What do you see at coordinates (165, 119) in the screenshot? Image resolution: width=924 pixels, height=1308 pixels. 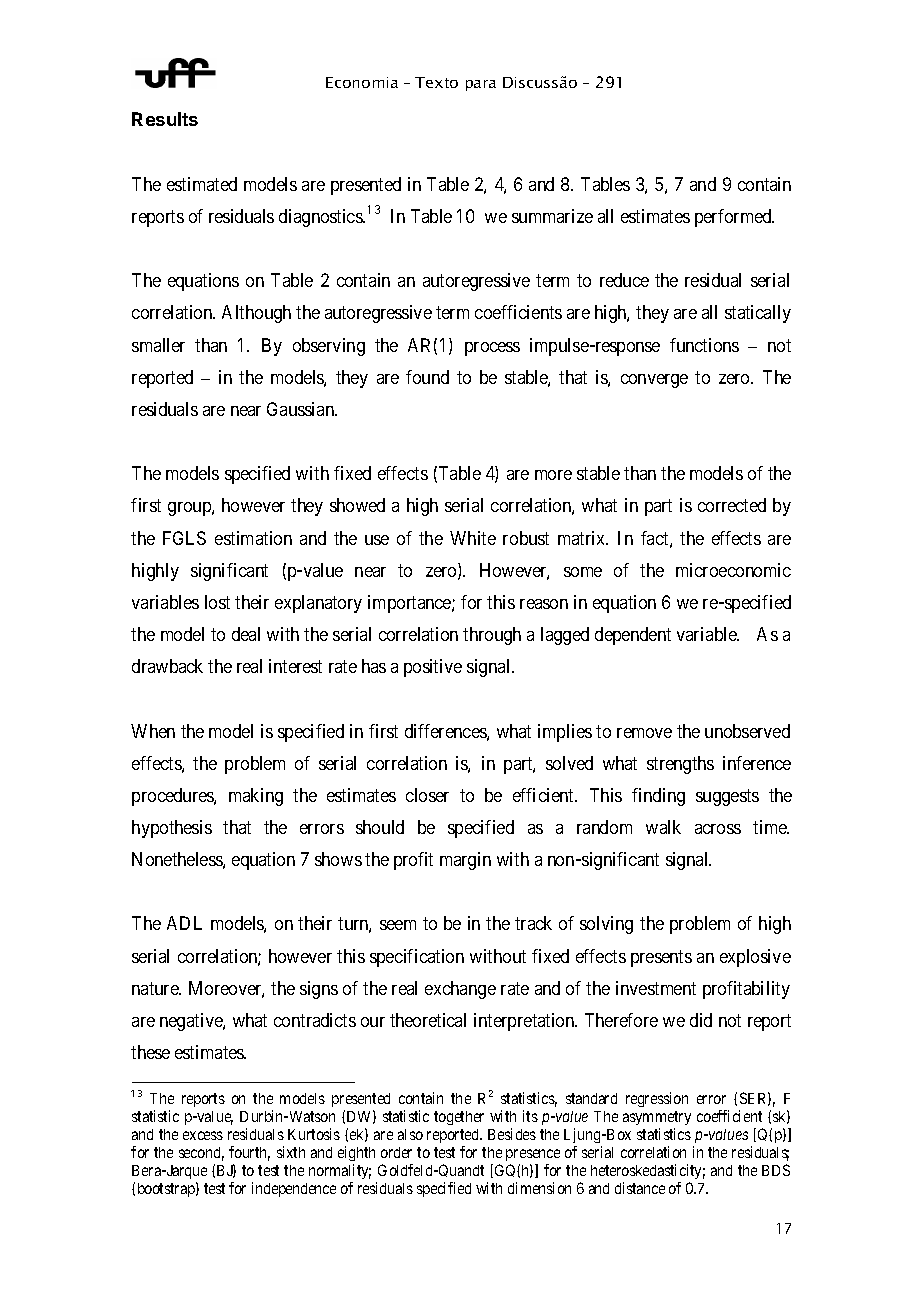 I see `Results` at bounding box center [165, 119].
